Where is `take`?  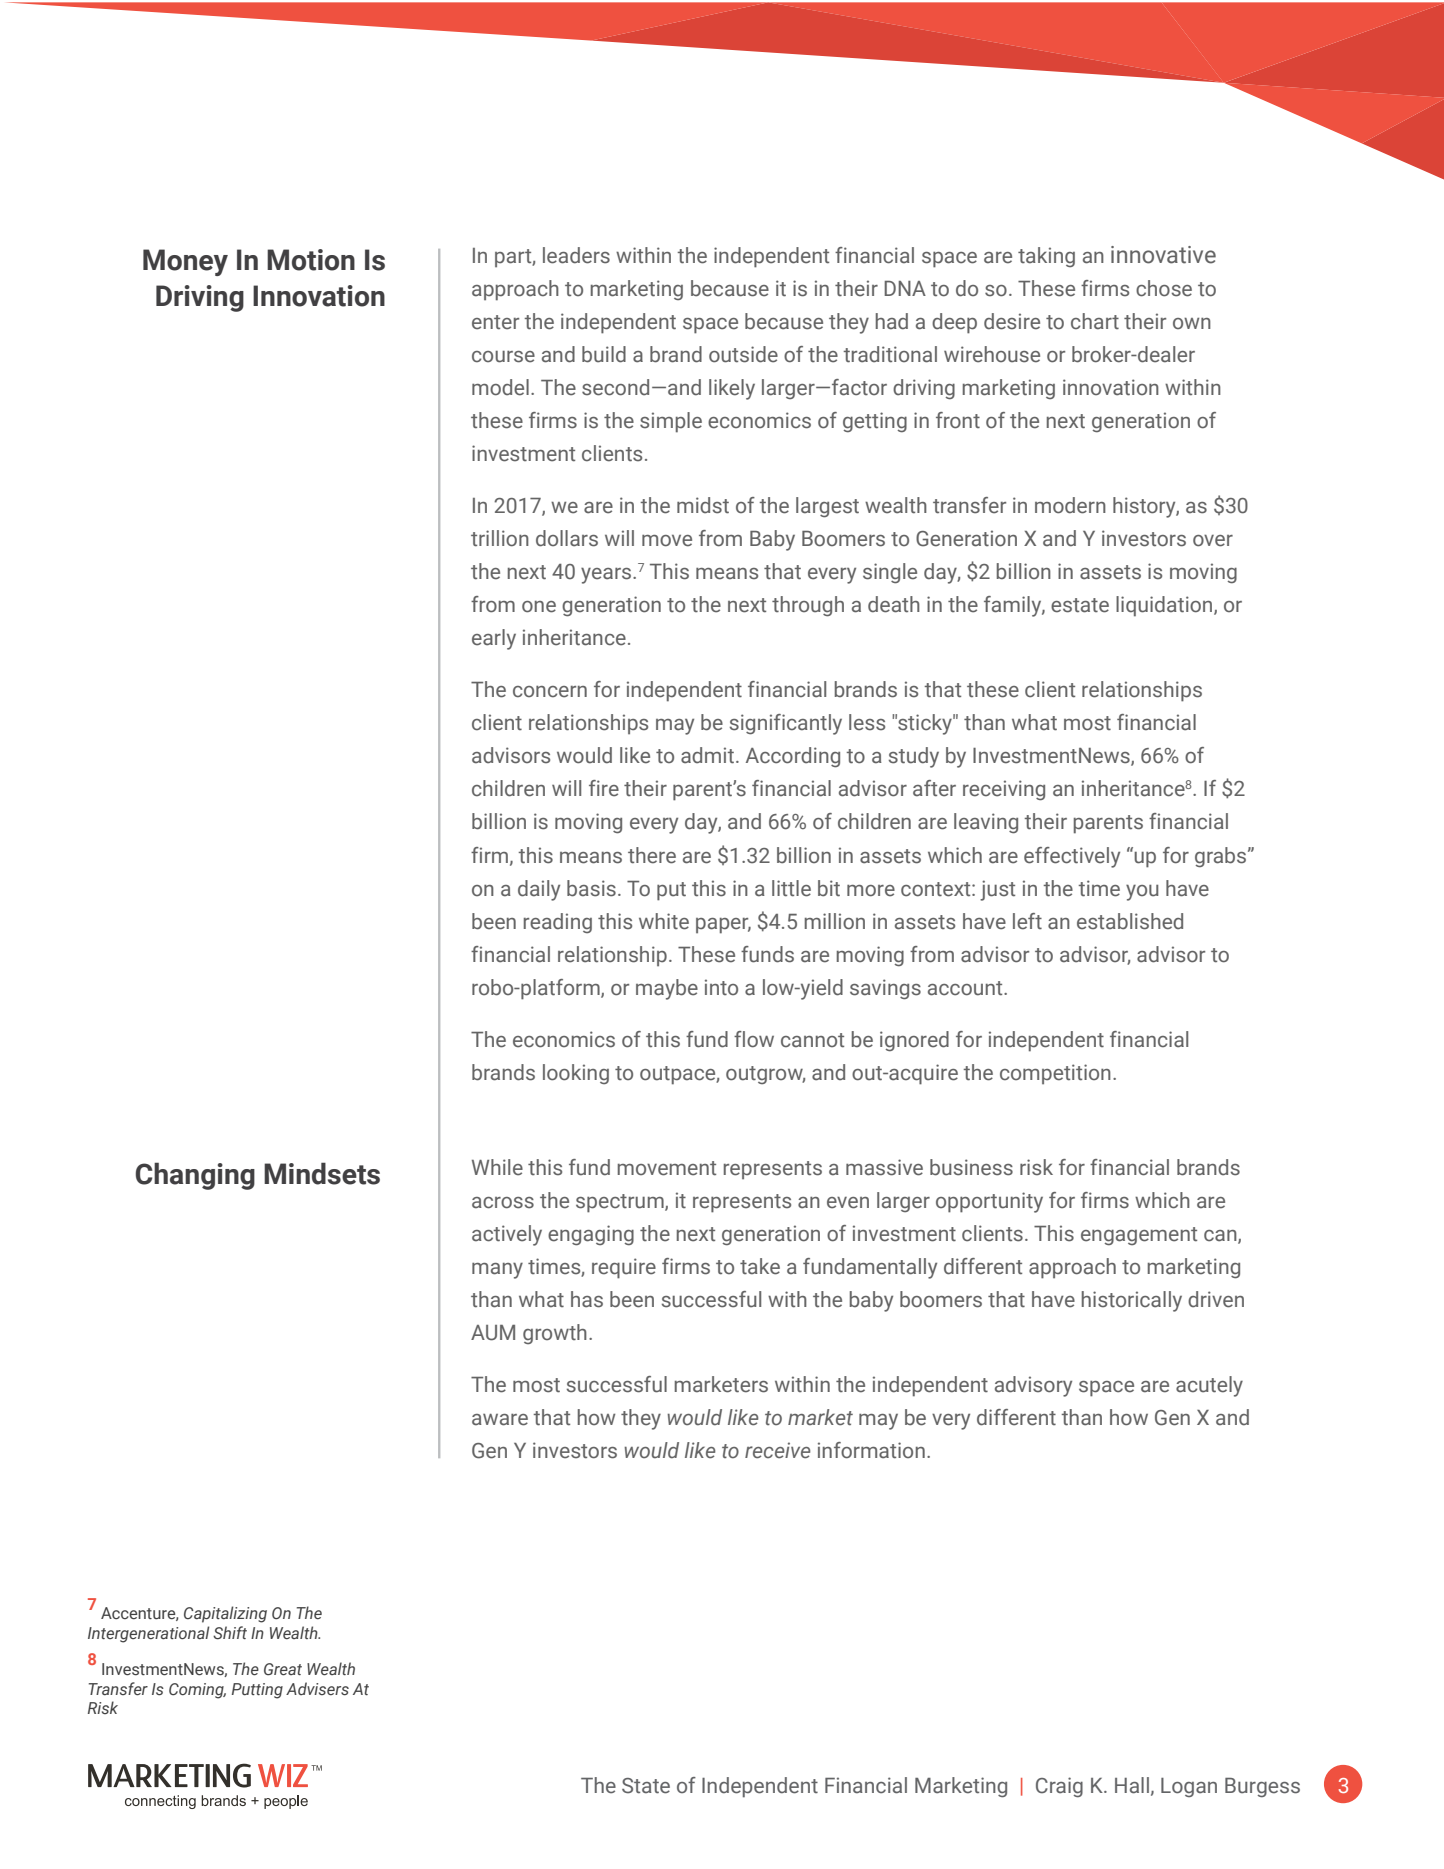 take is located at coordinates (760, 1266).
